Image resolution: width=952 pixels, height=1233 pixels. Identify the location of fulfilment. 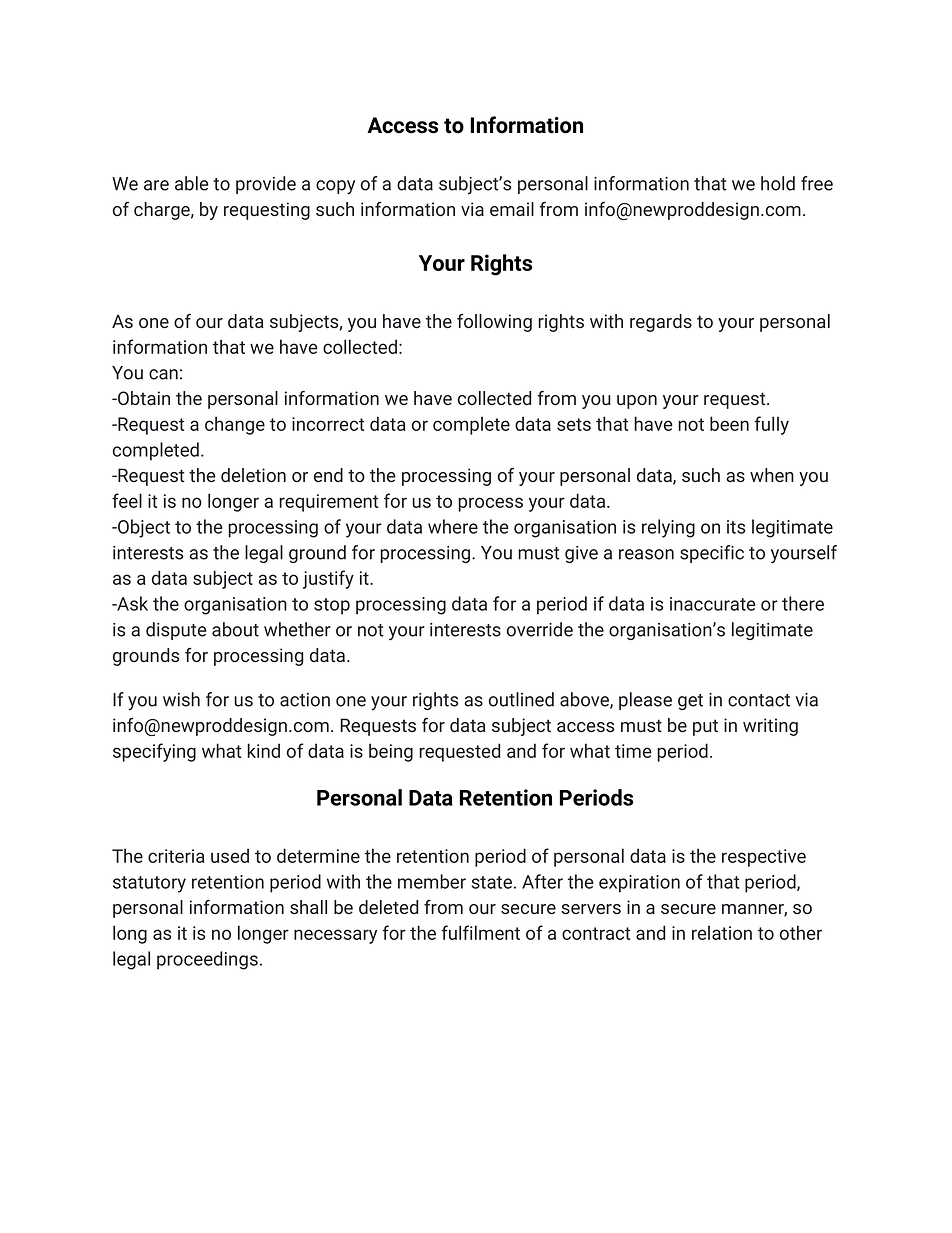
(481, 932).
